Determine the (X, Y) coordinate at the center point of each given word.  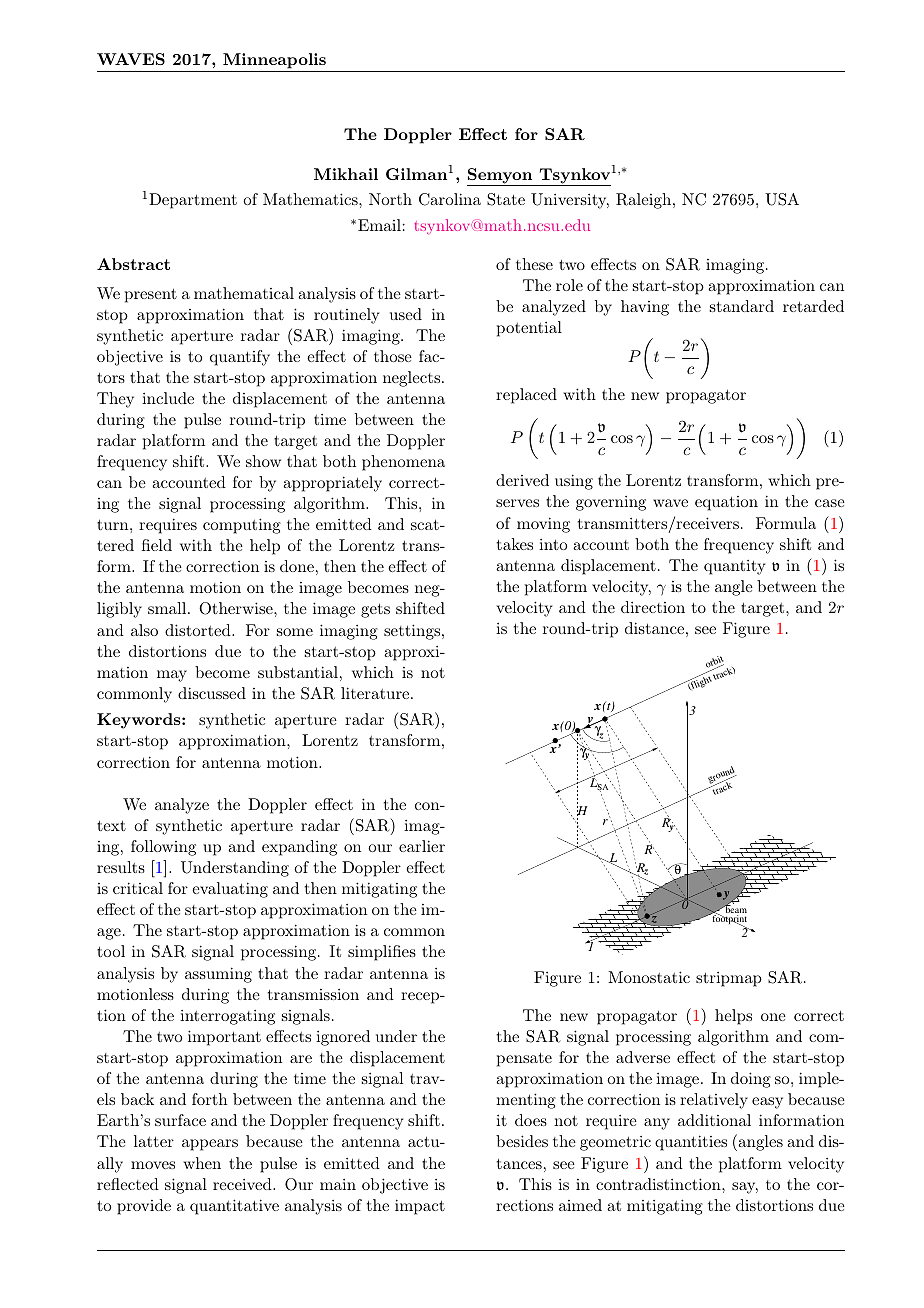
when (202, 1163)
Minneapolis (274, 61)
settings (412, 632)
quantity (734, 567)
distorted (199, 630)
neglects (411, 379)
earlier (422, 846)
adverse (643, 1057)
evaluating (230, 890)
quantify (240, 358)
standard (742, 306)
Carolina (450, 199)
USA (782, 199)
